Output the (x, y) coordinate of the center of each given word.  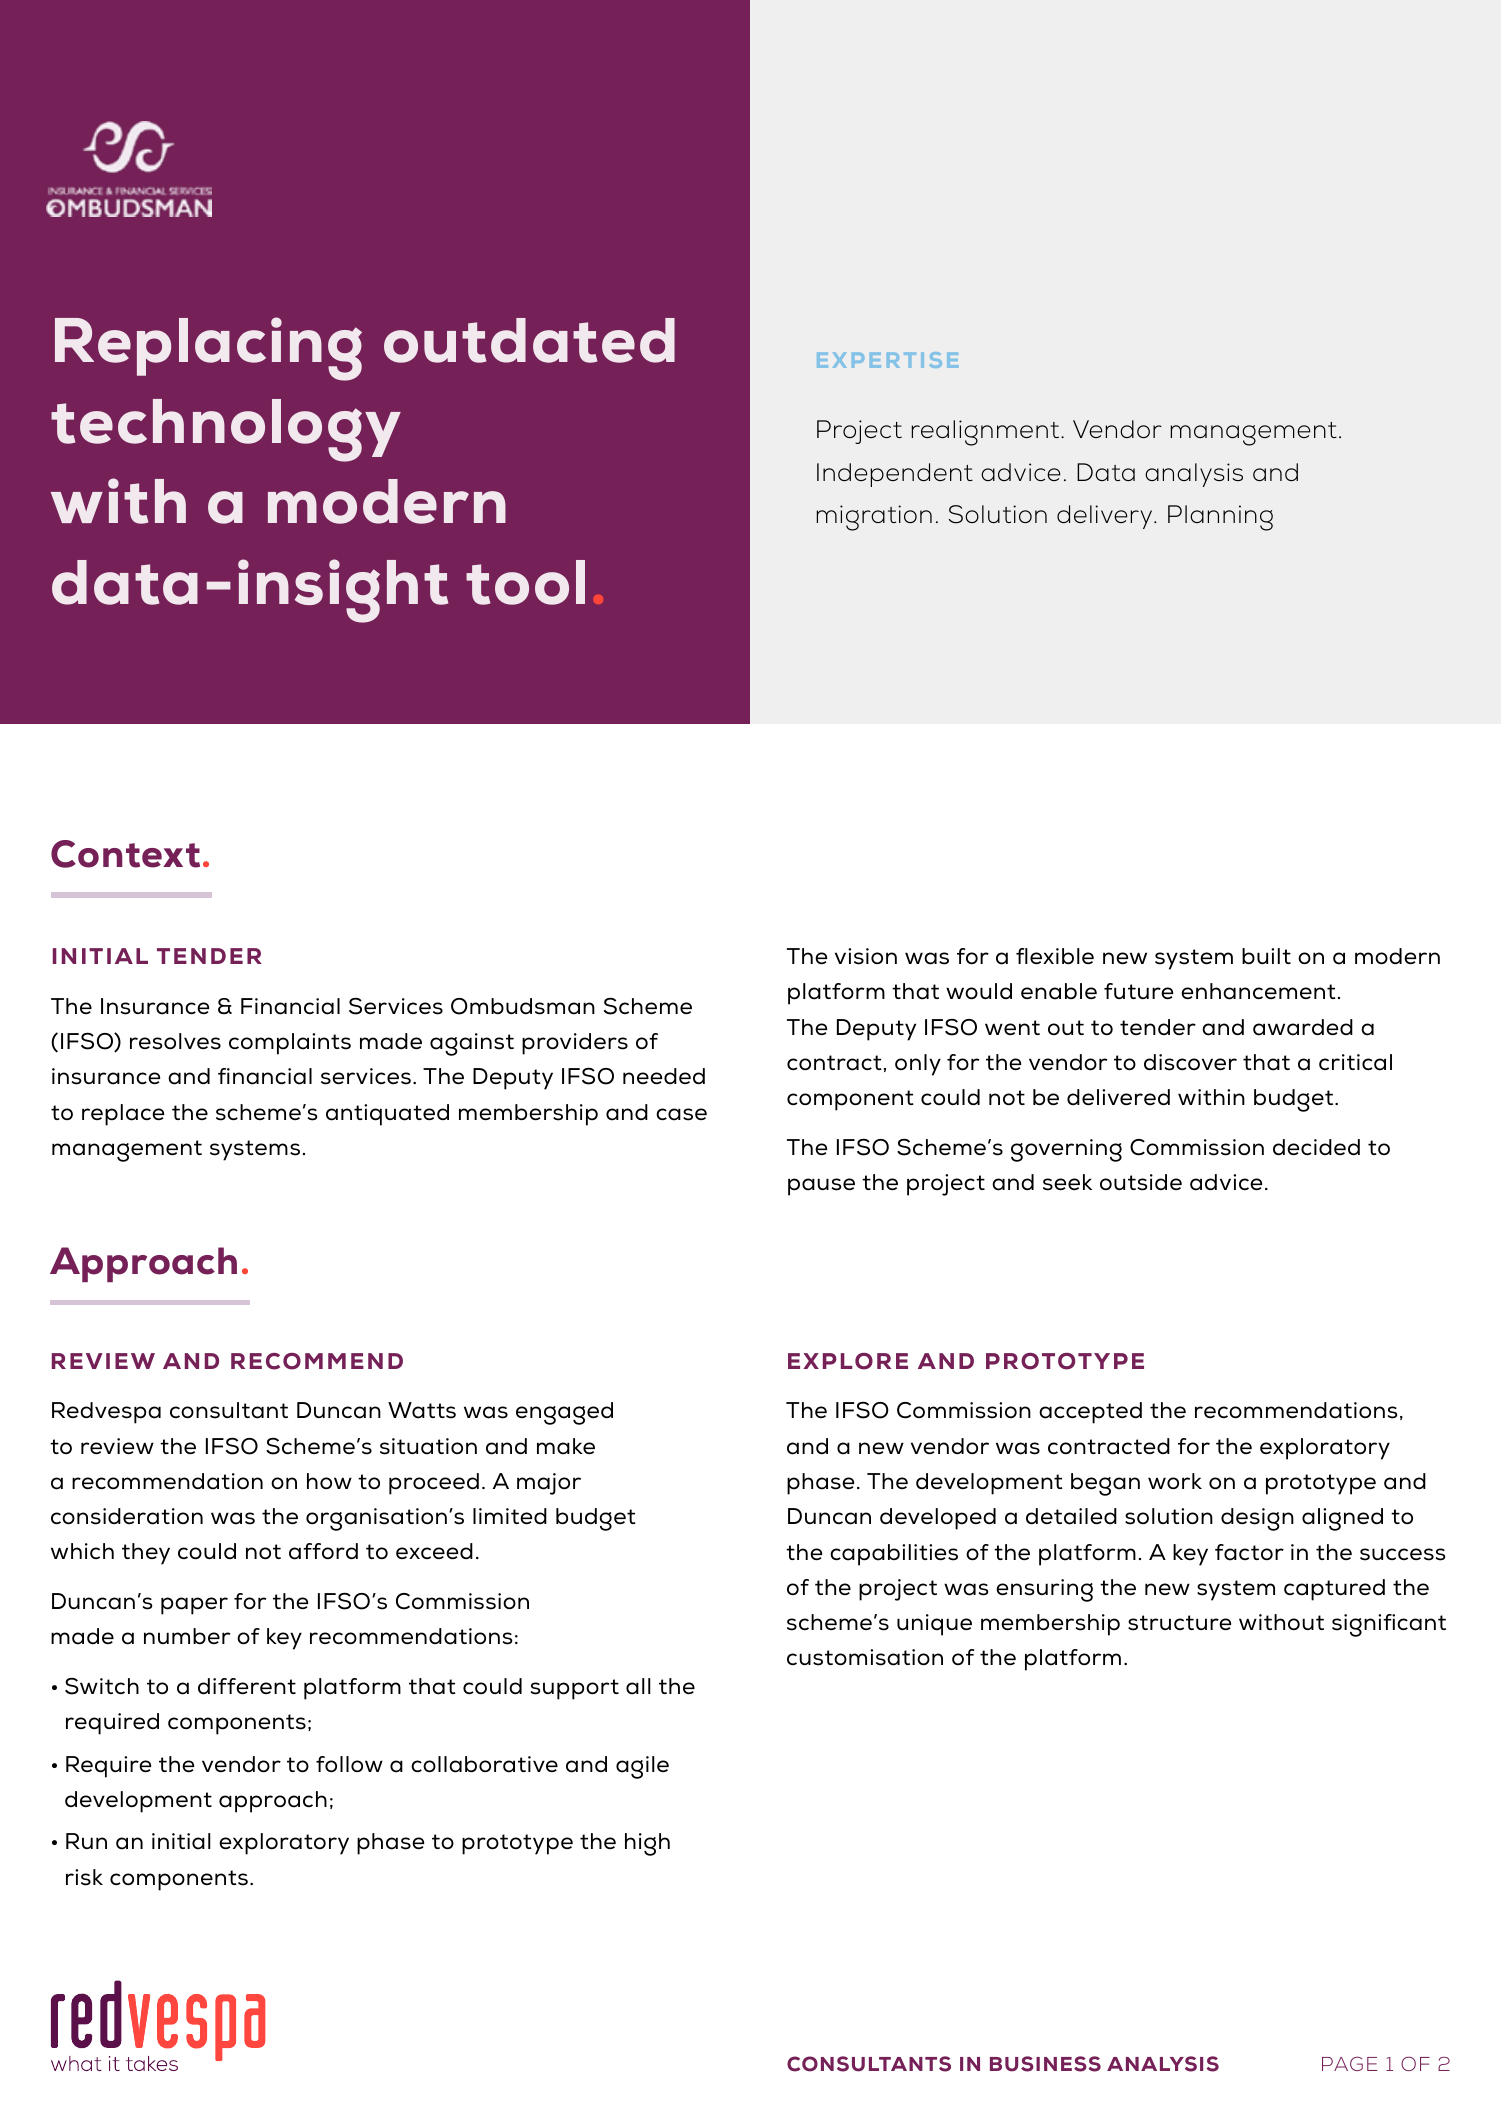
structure (1179, 1623)
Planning (1220, 518)
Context (125, 854)
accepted (1090, 1413)
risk (84, 1877)
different (247, 1686)
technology (226, 430)
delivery (1106, 517)
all (638, 1686)
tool (525, 582)
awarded (1303, 1027)
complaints (290, 1044)
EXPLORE (848, 1361)
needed (664, 1076)
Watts (422, 1410)
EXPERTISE (887, 360)
